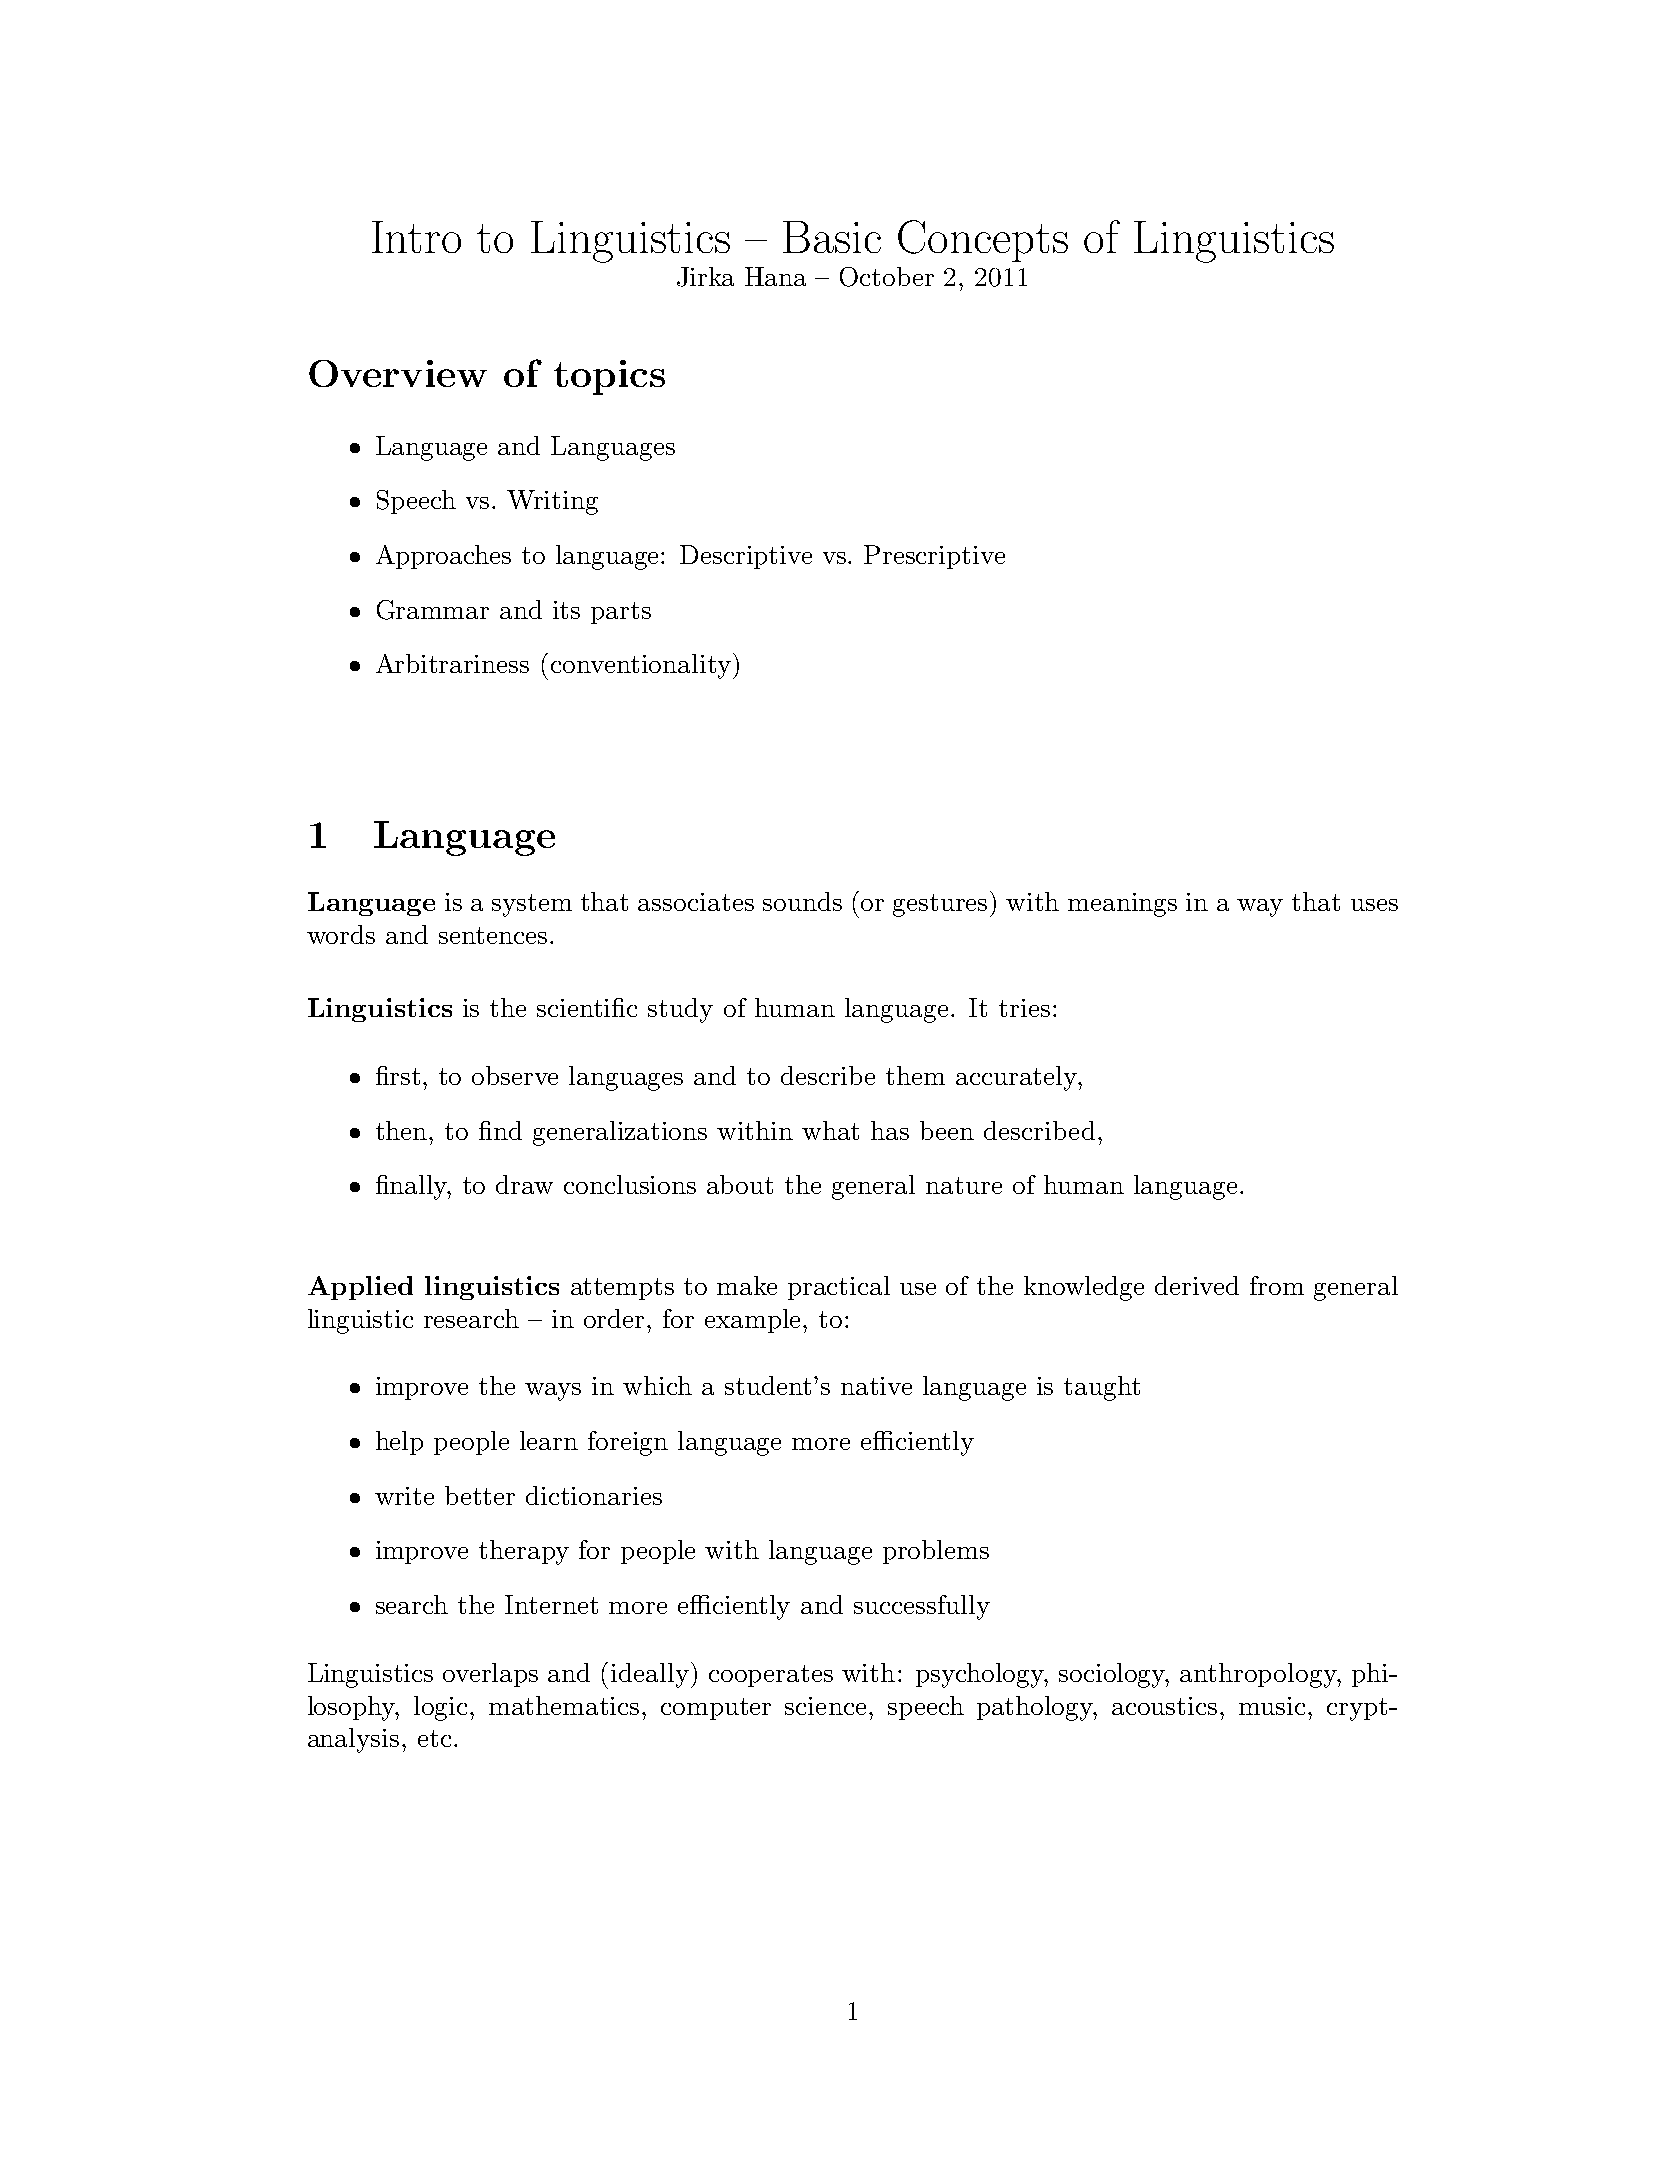 This image has width=1678, height=2171. I want to click on what, so click(830, 1130).
